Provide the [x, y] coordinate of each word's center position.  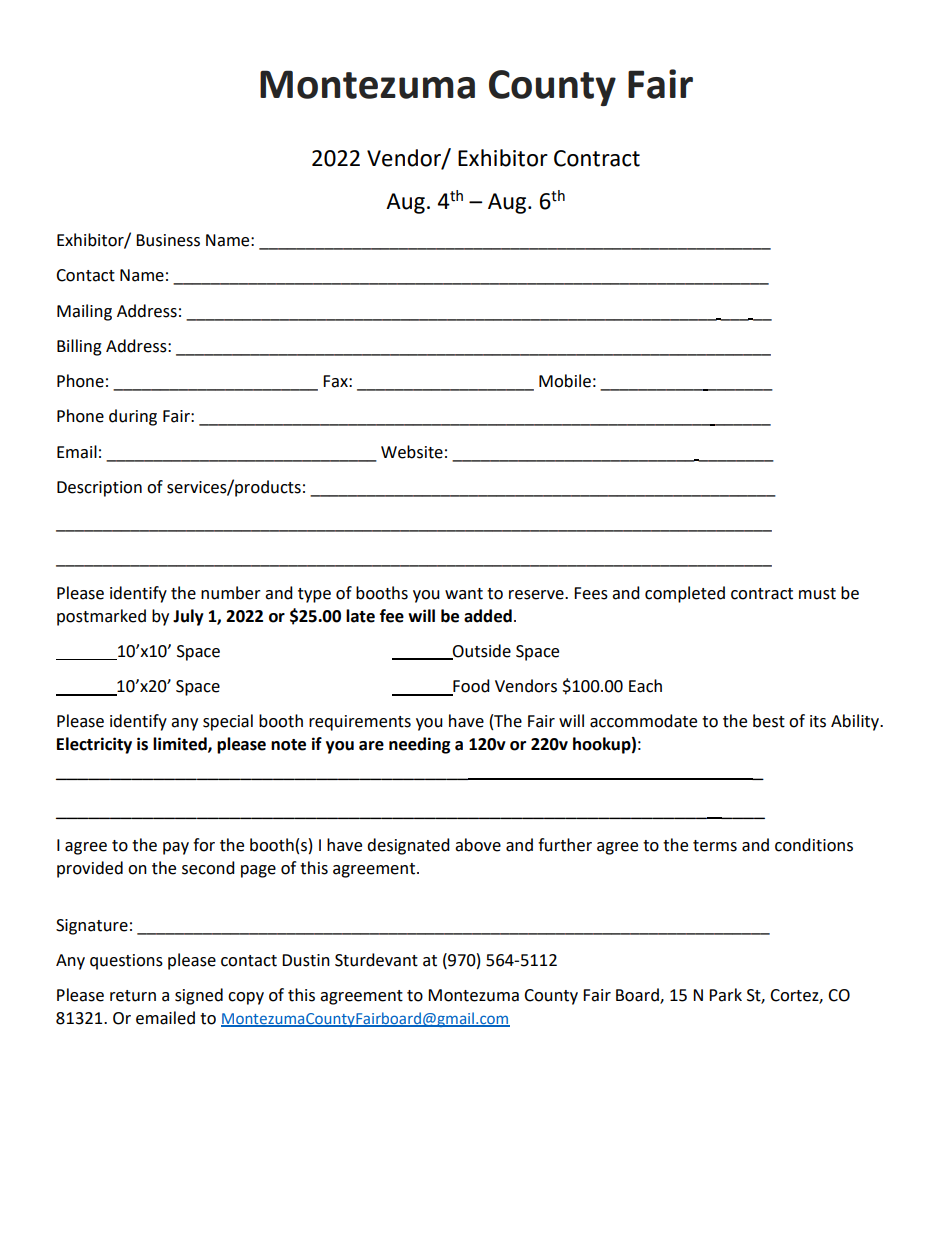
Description [99, 489]
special [228, 722]
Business [168, 240]
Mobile [565, 381]
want [464, 594]
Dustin [306, 960]
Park [725, 995]
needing [420, 745]
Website [412, 452]
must [817, 594]
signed [199, 996]
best [769, 721]
